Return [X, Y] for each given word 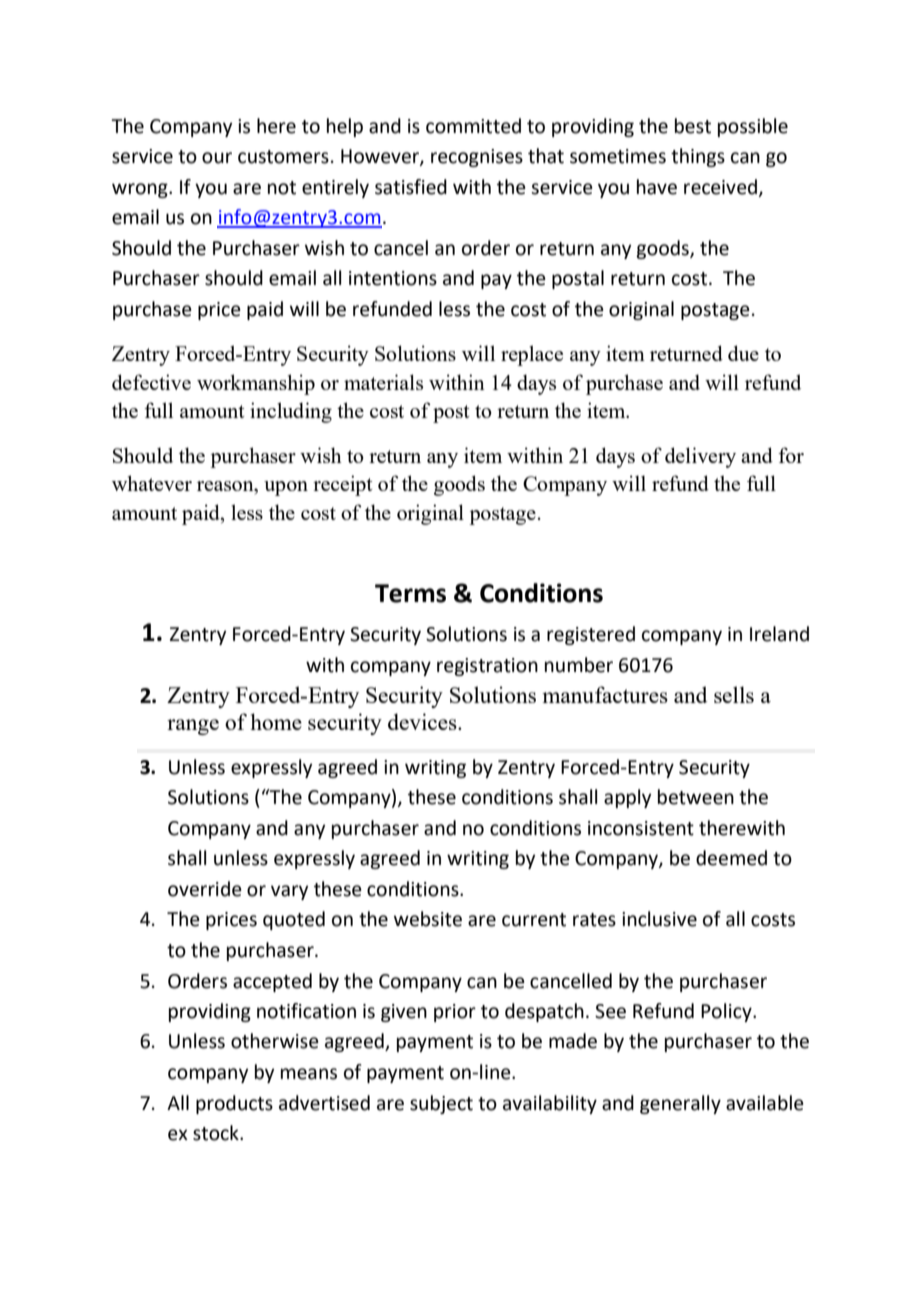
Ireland [779, 634]
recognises [477, 158]
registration [487, 667]
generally [680, 1104]
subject [441, 1104]
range [193, 727]
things [698, 157]
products [234, 1104]
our [217, 158]
